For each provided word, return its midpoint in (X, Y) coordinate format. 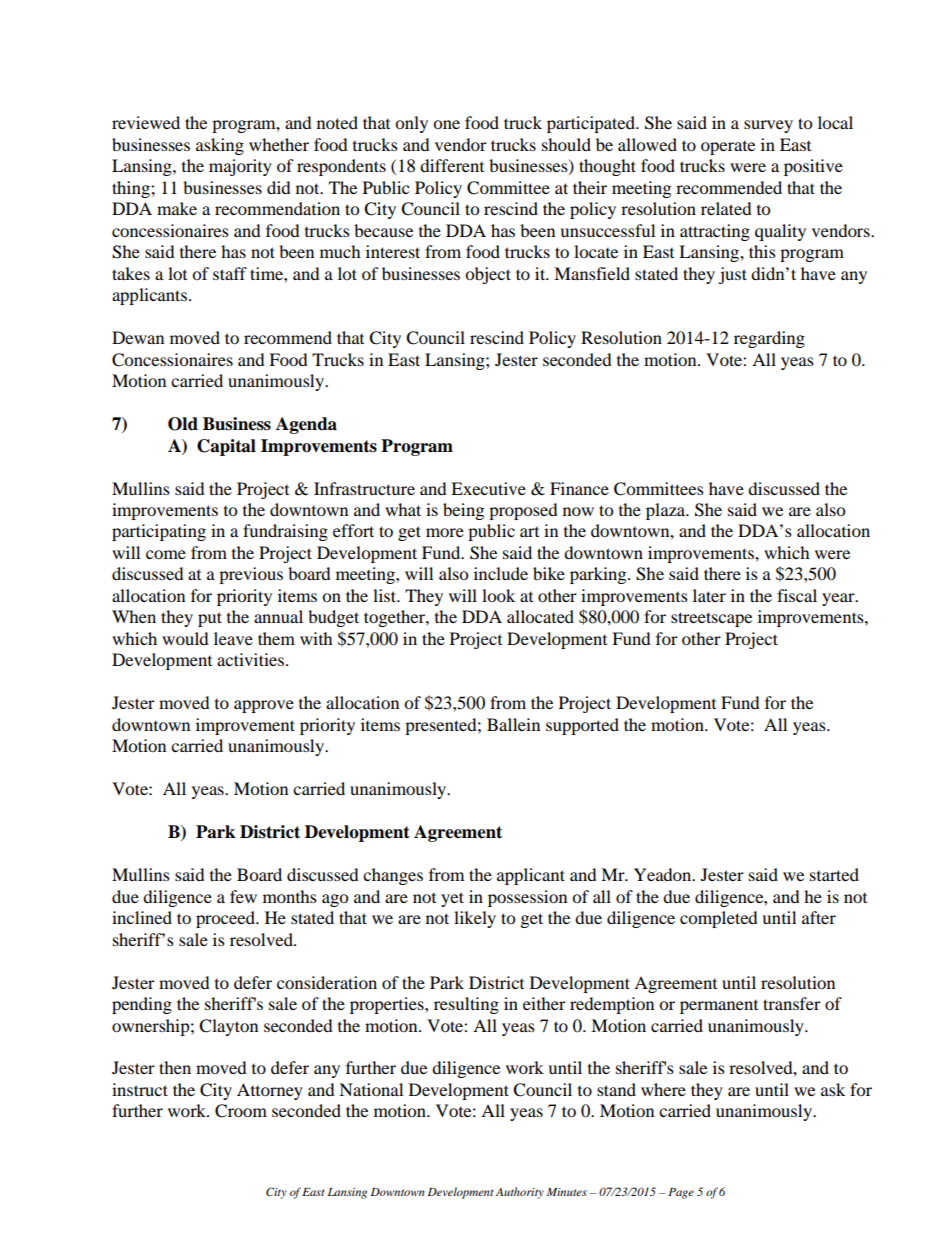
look (498, 595)
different (452, 165)
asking (220, 146)
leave (233, 638)
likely (475, 919)
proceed (226, 919)
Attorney (270, 1091)
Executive (488, 488)
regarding (769, 339)
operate (728, 148)
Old (183, 424)
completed (719, 919)
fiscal (797, 595)
